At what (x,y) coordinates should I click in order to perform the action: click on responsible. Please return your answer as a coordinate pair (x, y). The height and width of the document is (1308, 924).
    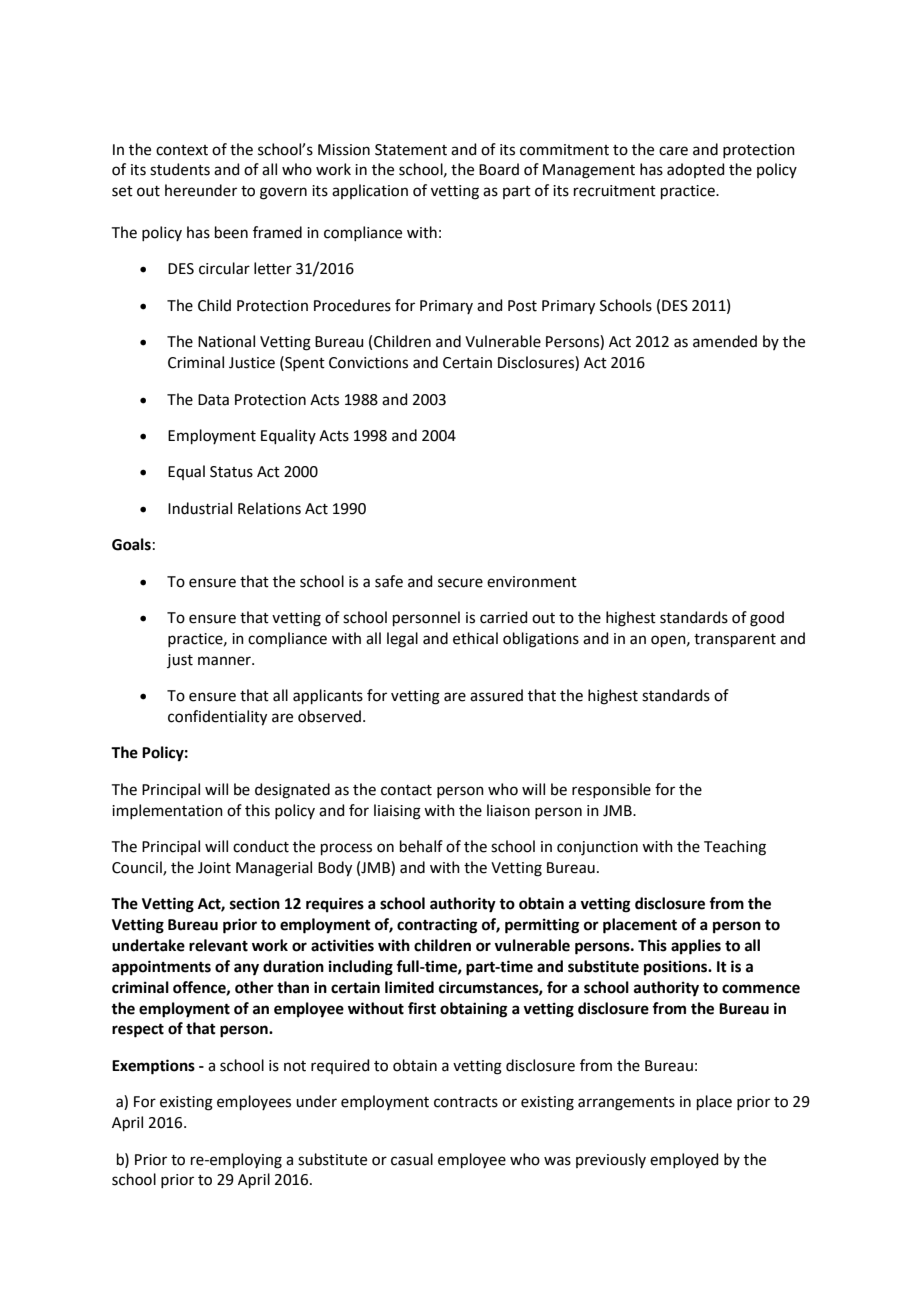
    Looking at the image, I should click on (611, 790).
